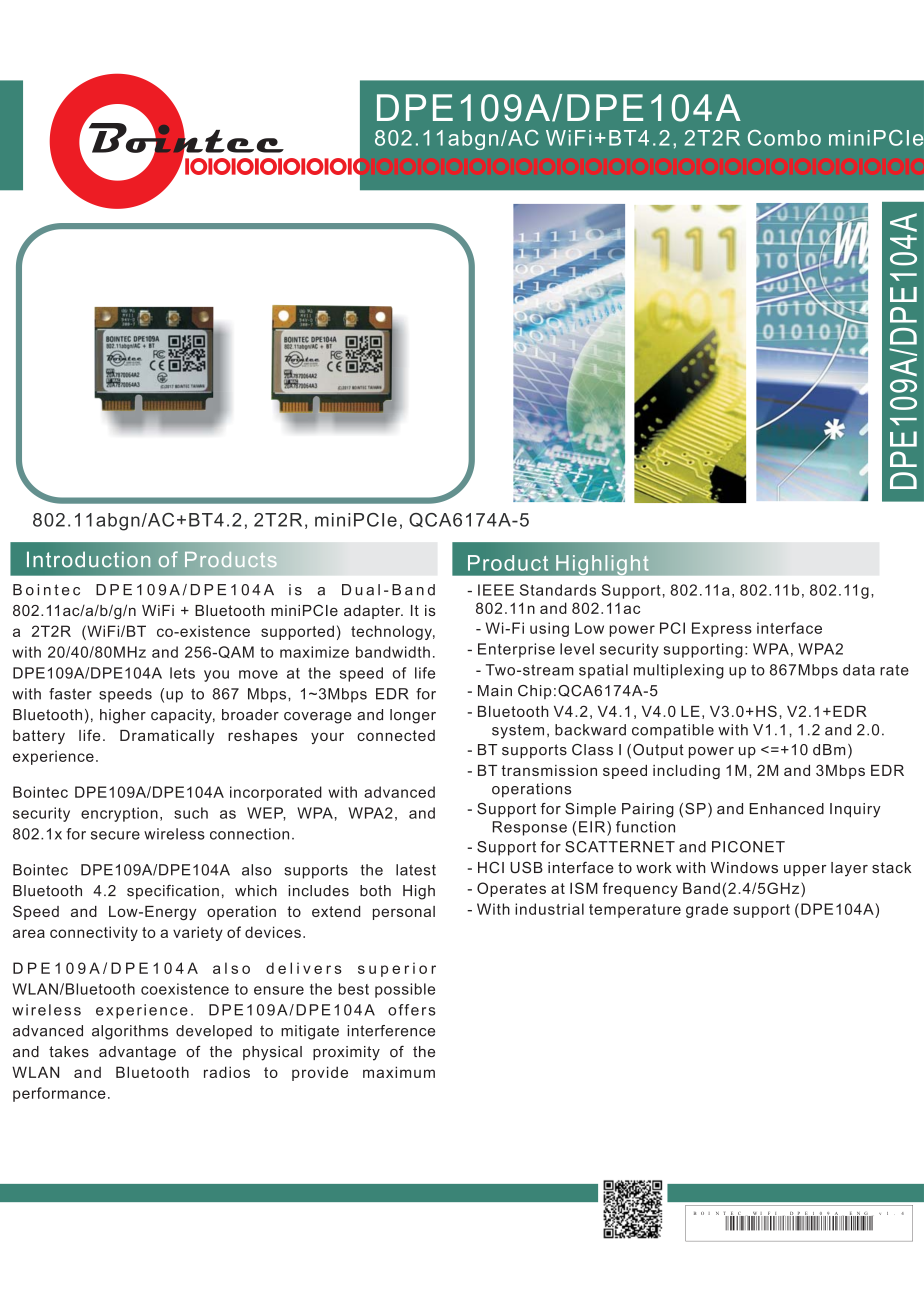  Describe the element at coordinates (496, 590) in the screenshot. I see `IEEE` at that location.
